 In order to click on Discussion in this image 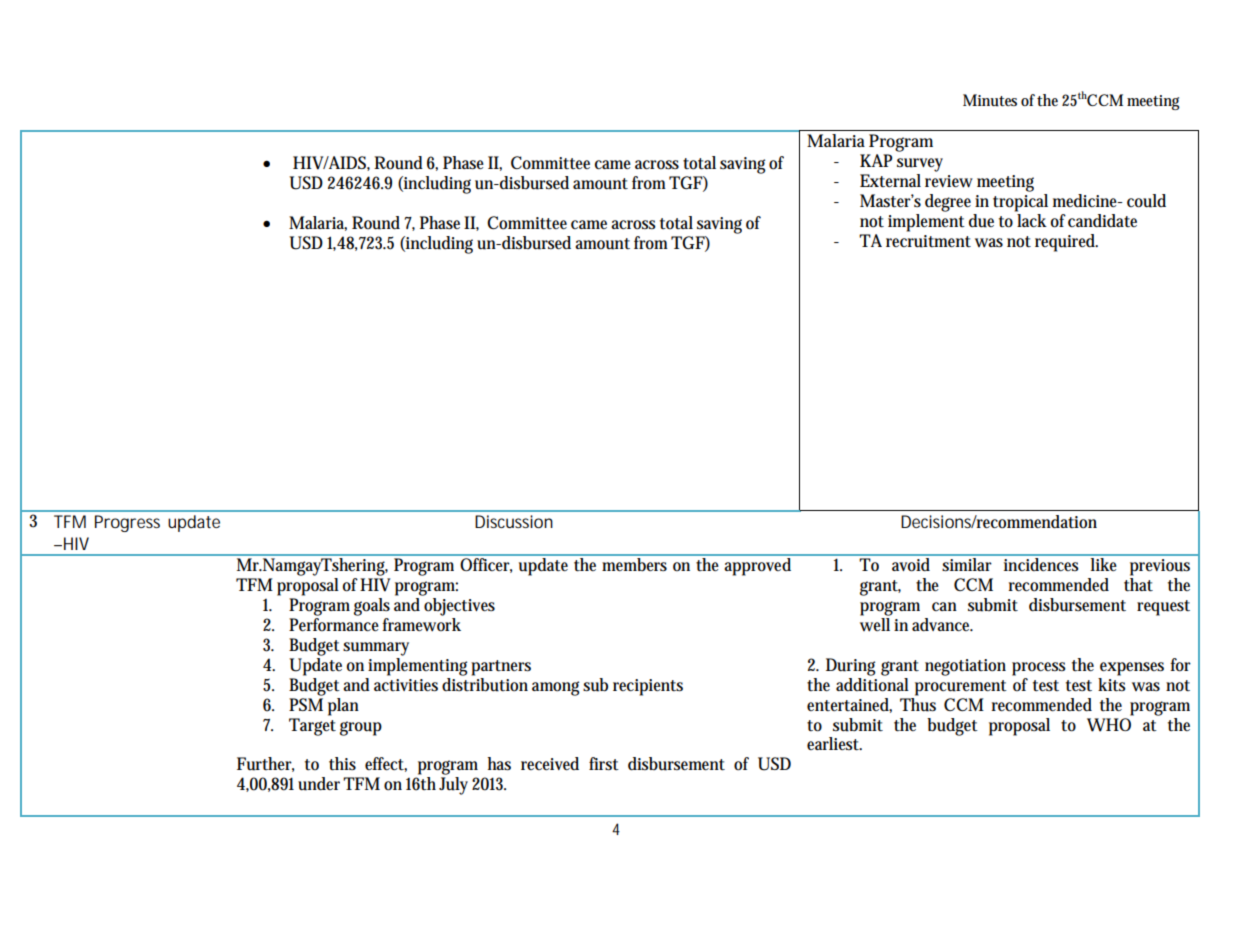, I will do `click(514, 521)`.
